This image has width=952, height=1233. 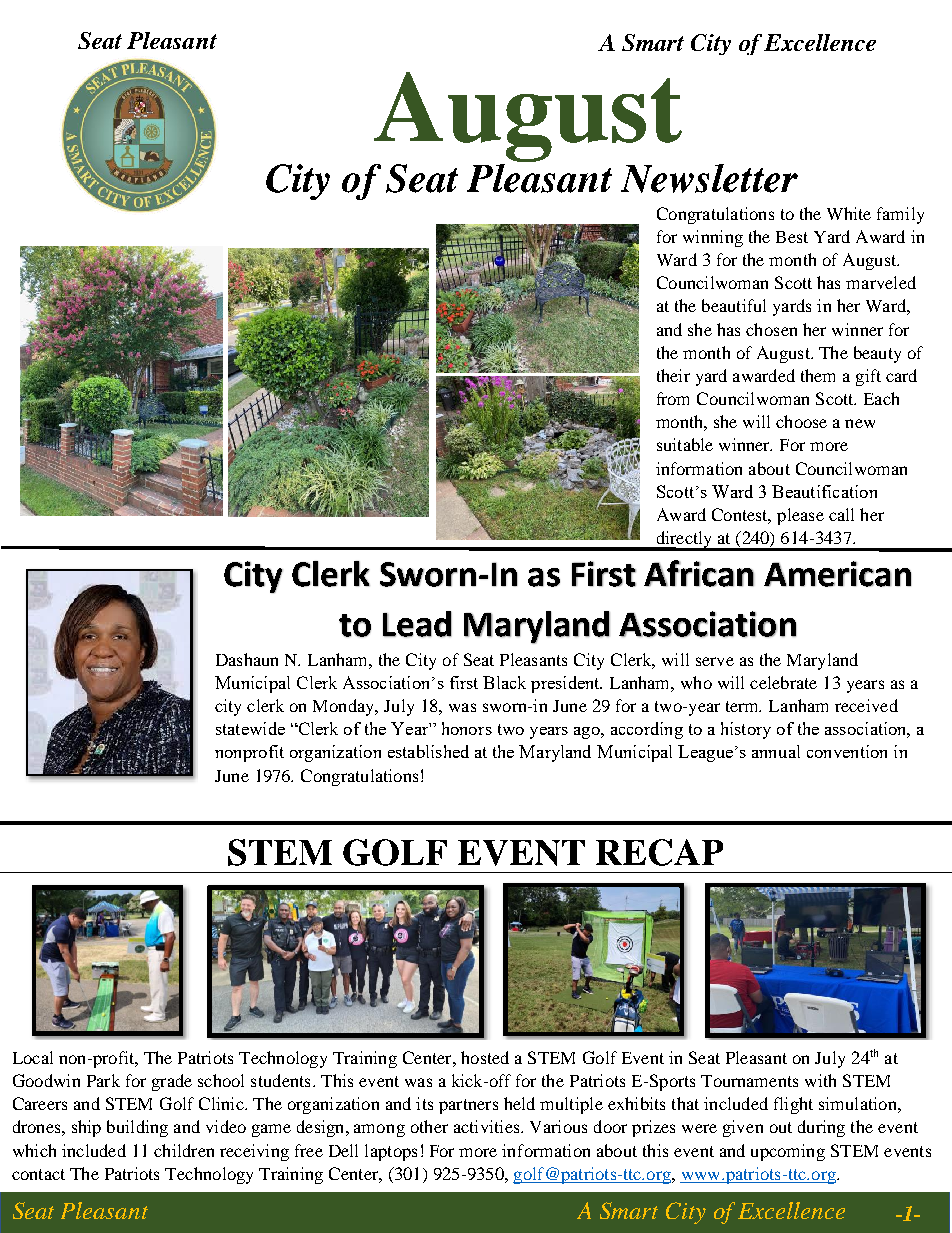 What do you see at coordinates (488, 1126) in the image?
I see `activities` at bounding box center [488, 1126].
